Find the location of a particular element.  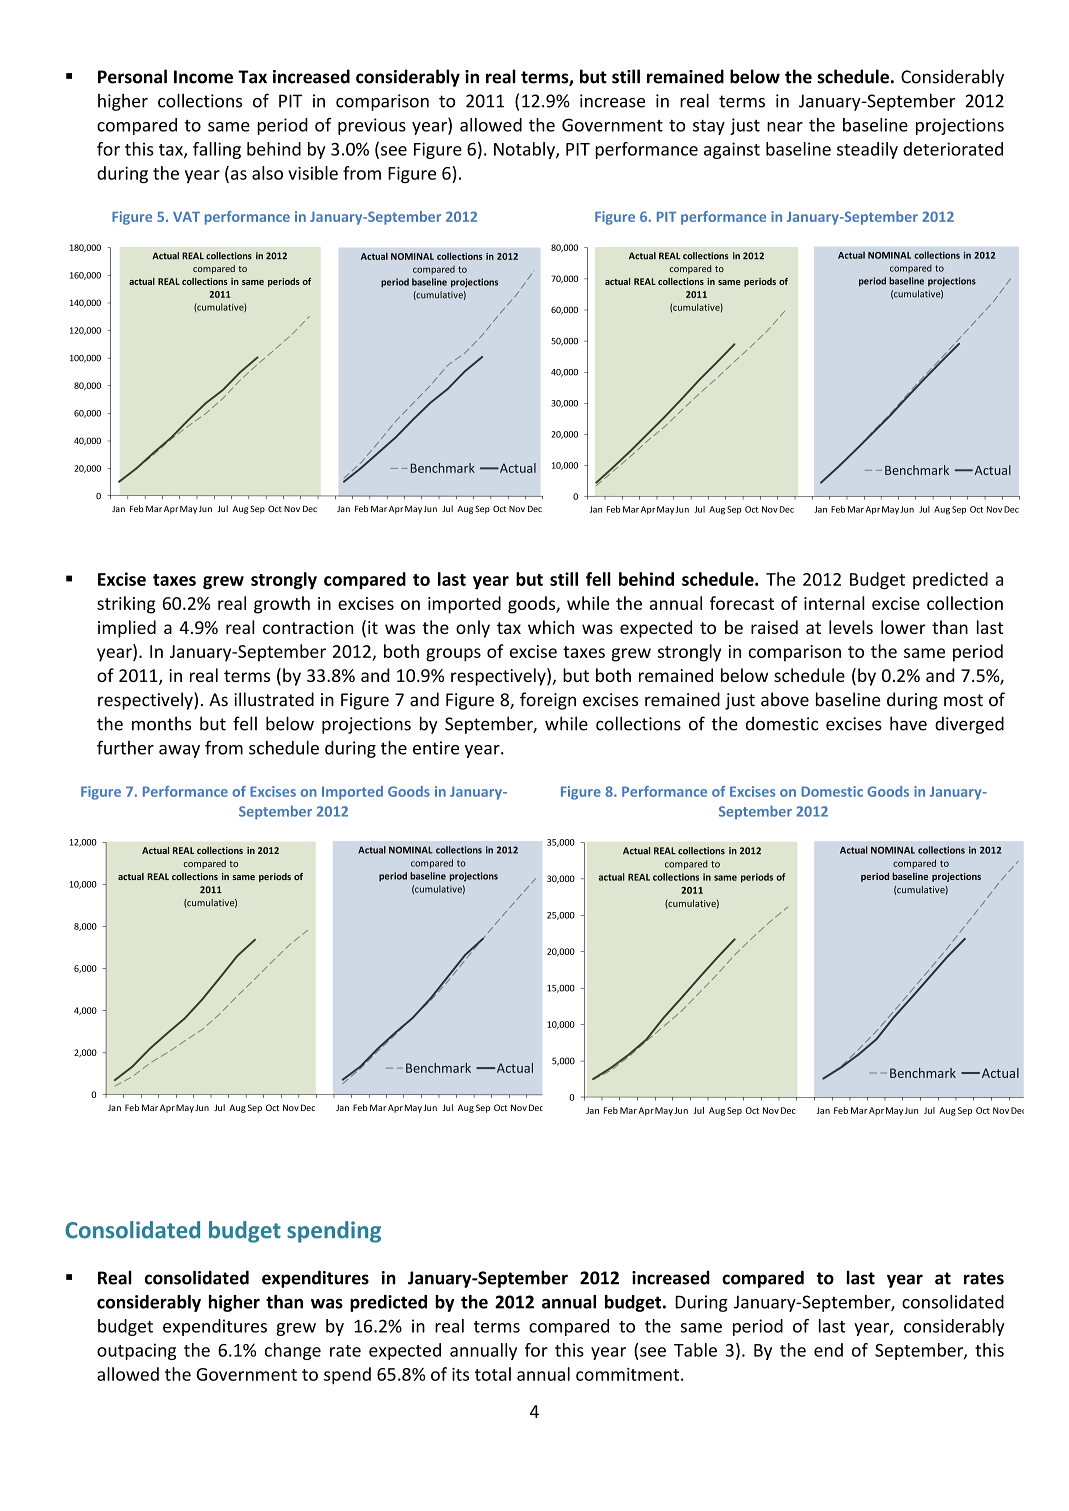

total is located at coordinates (493, 1374).
